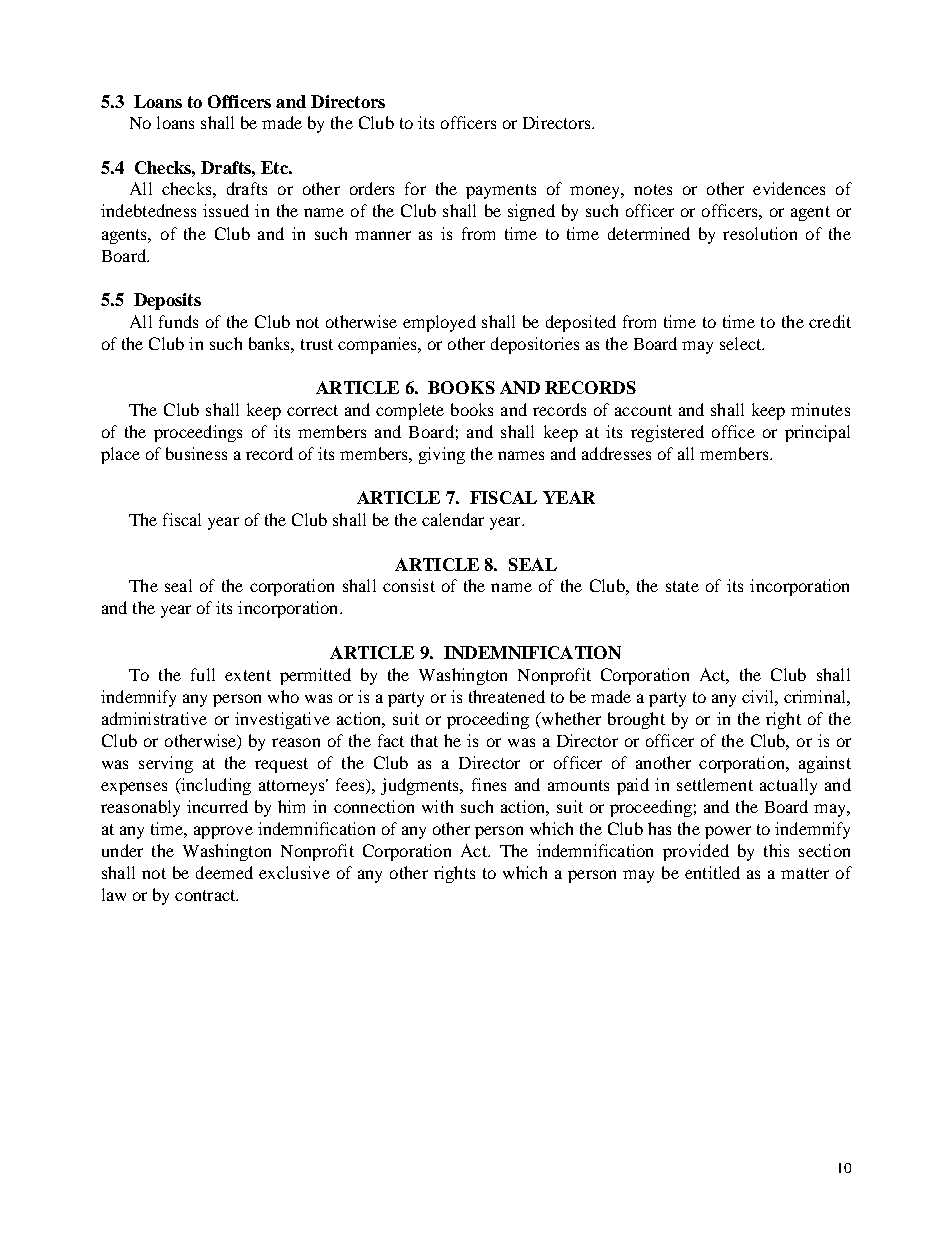 This image has width=952, height=1233. What do you see at coordinates (409, 585) in the image?
I see `consist` at bounding box center [409, 585].
